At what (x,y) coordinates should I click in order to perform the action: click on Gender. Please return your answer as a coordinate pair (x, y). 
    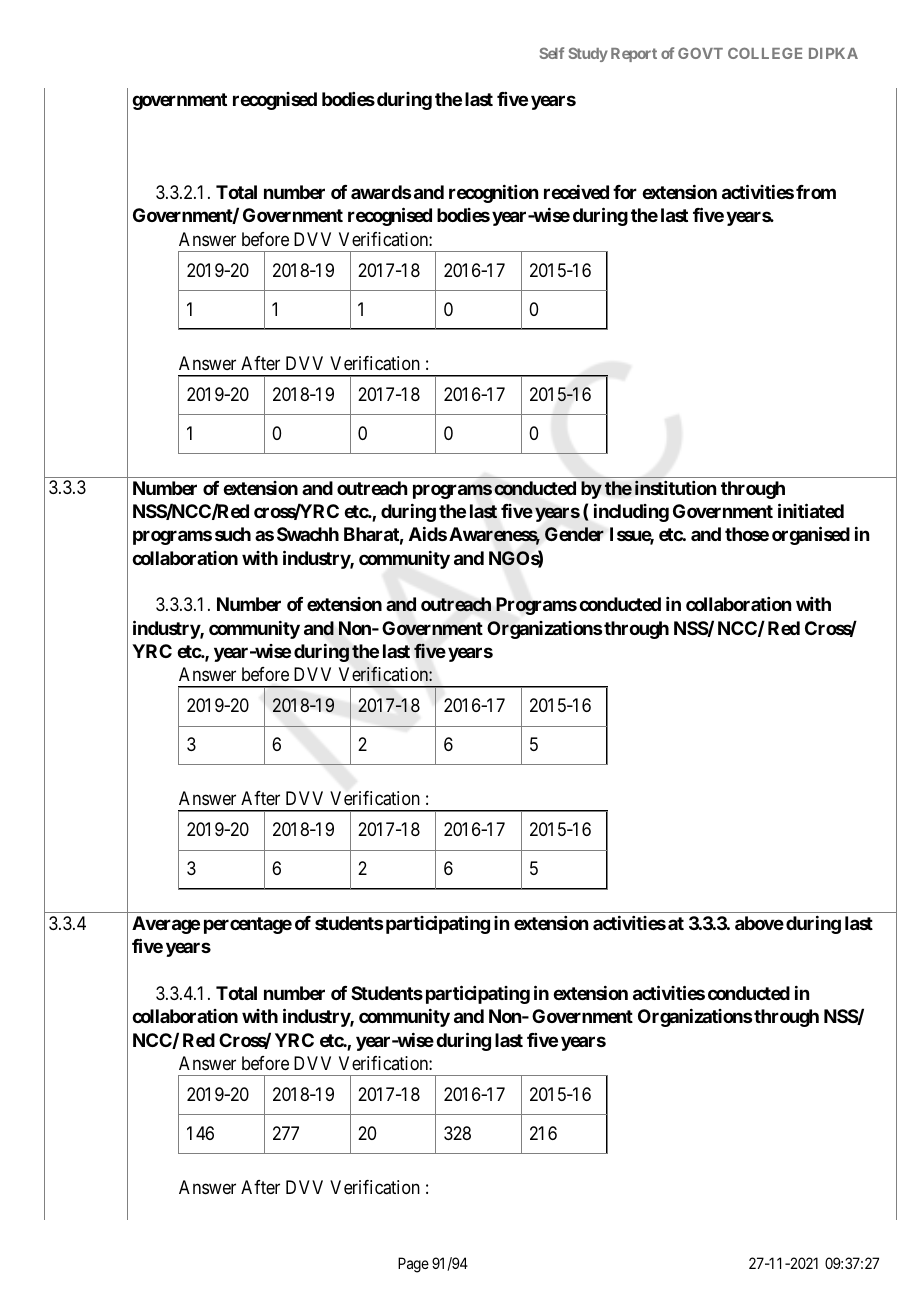
    Looking at the image, I should click on (574, 534).
